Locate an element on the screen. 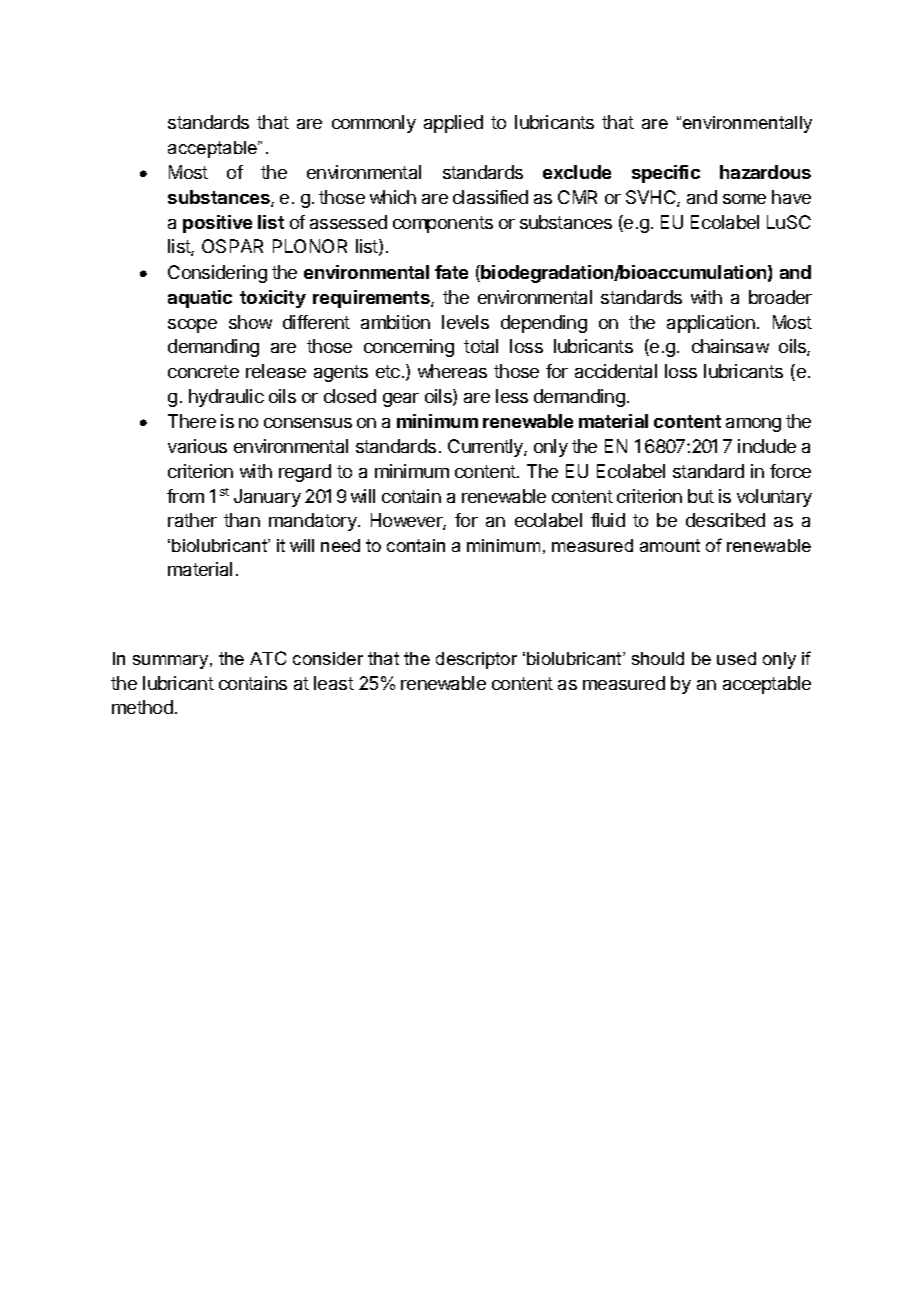 This screenshot has height=1308, width=924. hazardous is located at coordinates (765, 172).
